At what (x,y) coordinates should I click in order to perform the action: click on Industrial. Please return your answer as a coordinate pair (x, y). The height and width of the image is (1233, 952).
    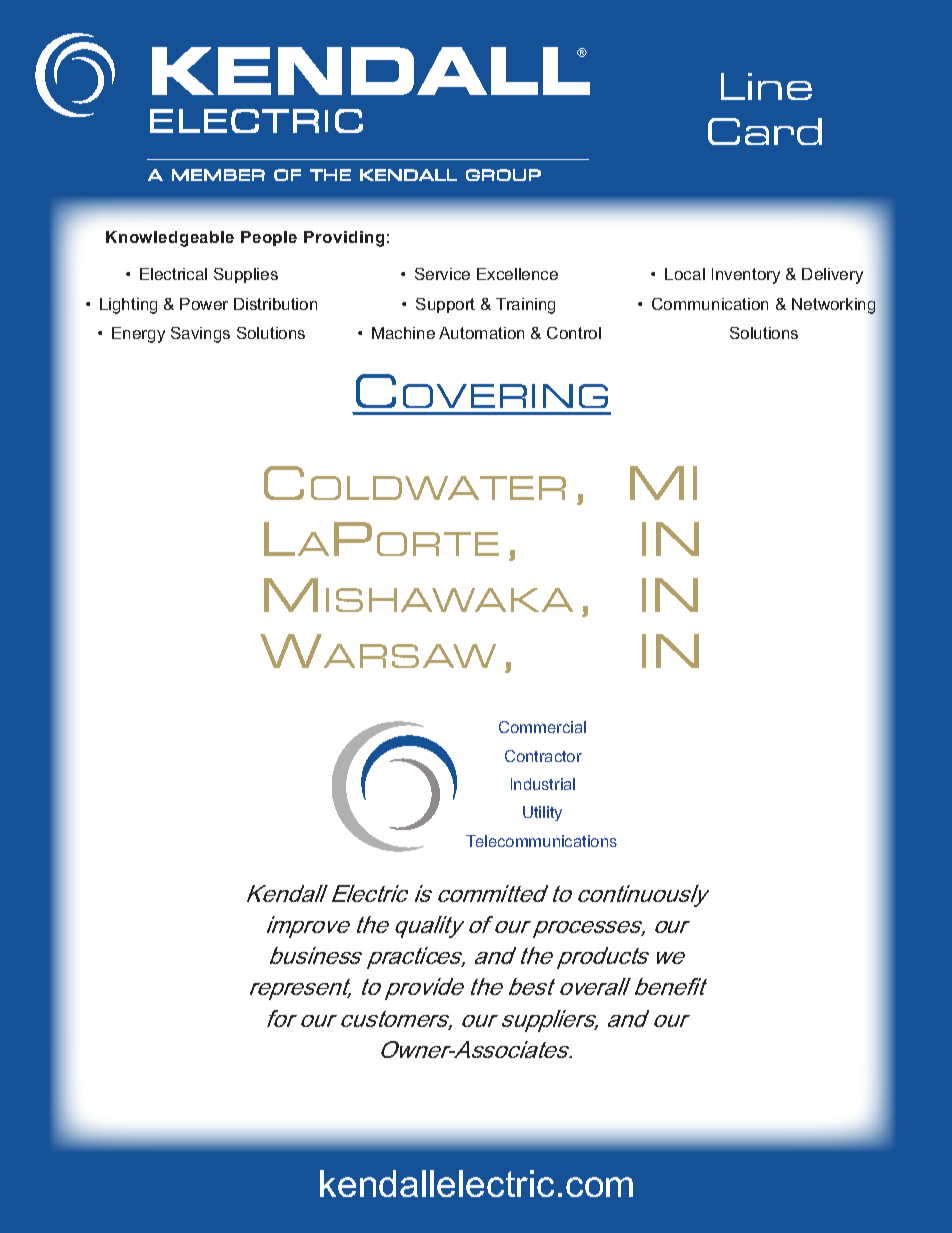
    Looking at the image, I should click on (543, 784).
